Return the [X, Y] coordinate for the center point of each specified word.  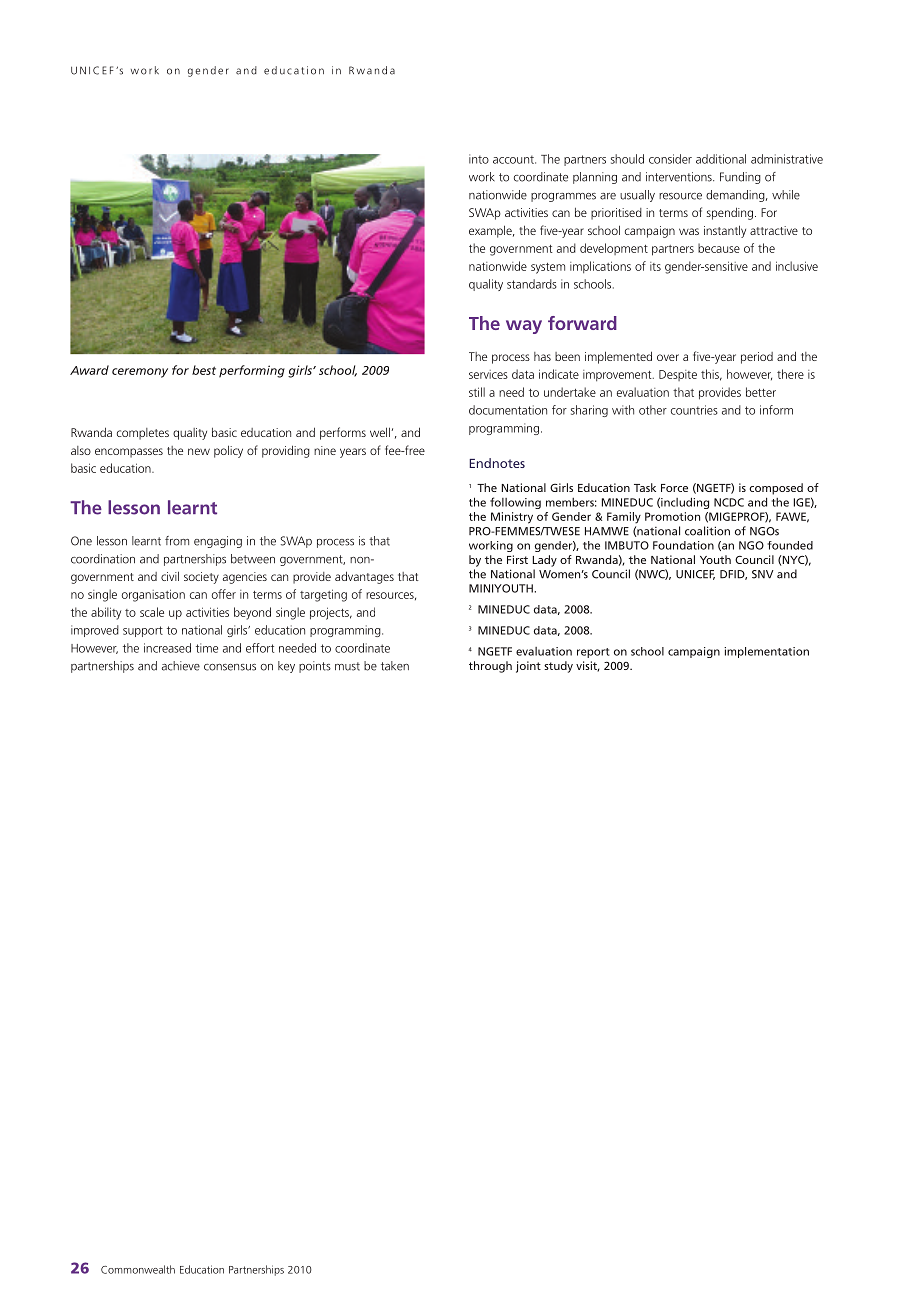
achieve [181, 666]
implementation [766, 652]
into [479, 159]
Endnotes [497, 463]
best [204, 370]
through [490, 667]
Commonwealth [138, 1269]
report [593, 653]
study [558, 667]
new [199, 451]
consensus [230, 667]
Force [674, 488]
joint [528, 667]
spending [729, 213]
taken [395, 666]
